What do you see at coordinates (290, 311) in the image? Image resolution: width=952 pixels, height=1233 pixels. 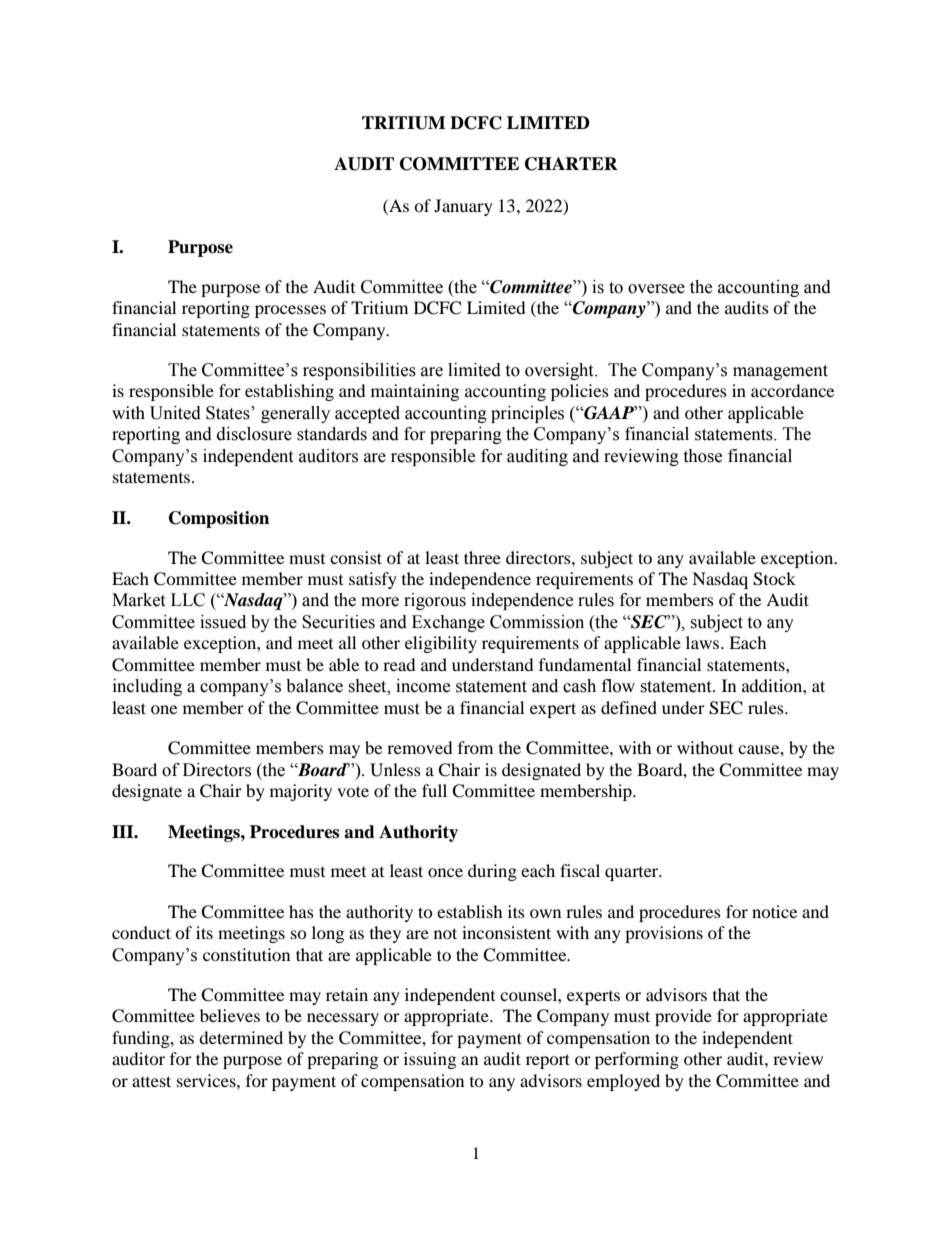 I see `processes` at bounding box center [290, 311].
